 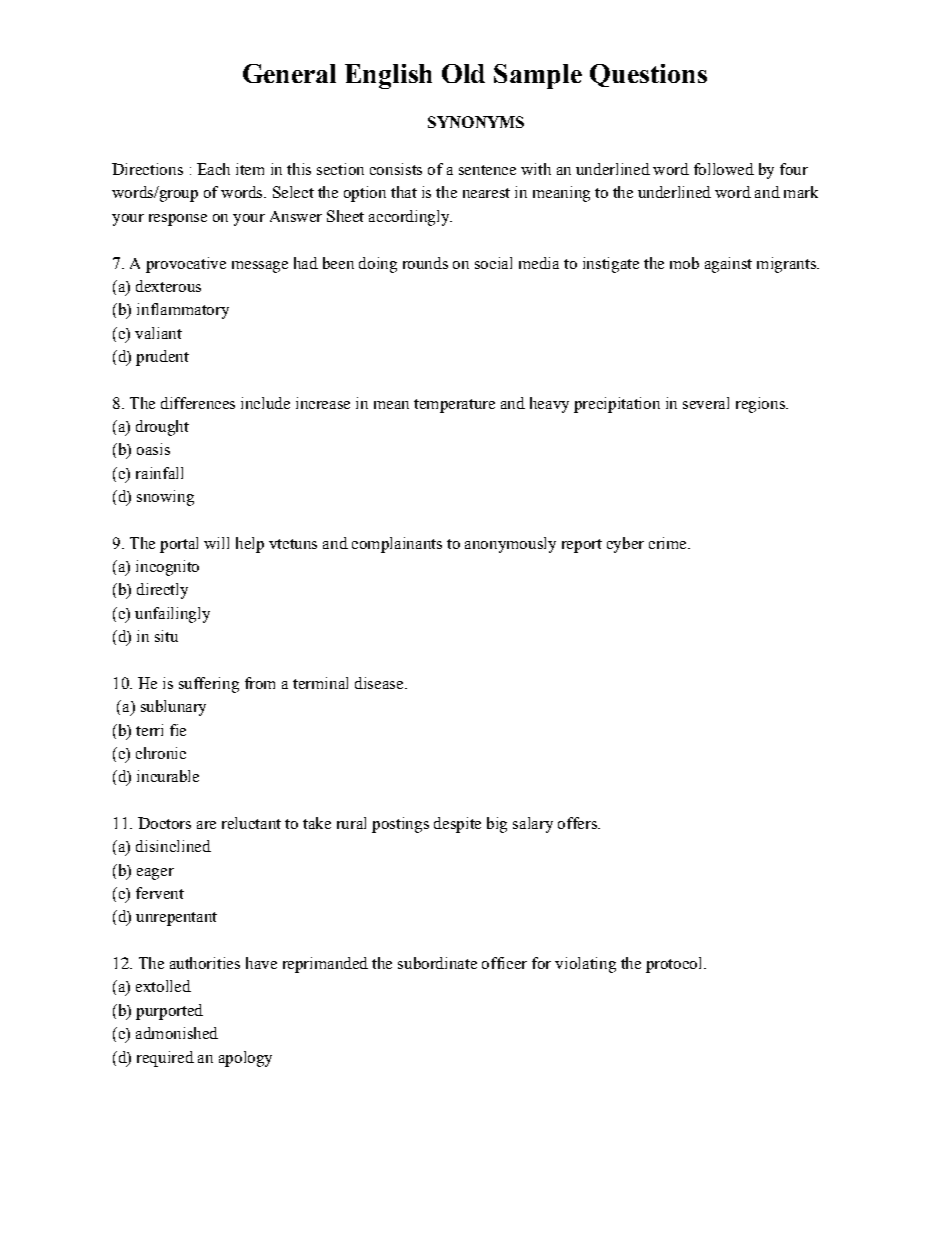 What do you see at coordinates (669, 543) in the screenshot?
I see `crime` at bounding box center [669, 543].
